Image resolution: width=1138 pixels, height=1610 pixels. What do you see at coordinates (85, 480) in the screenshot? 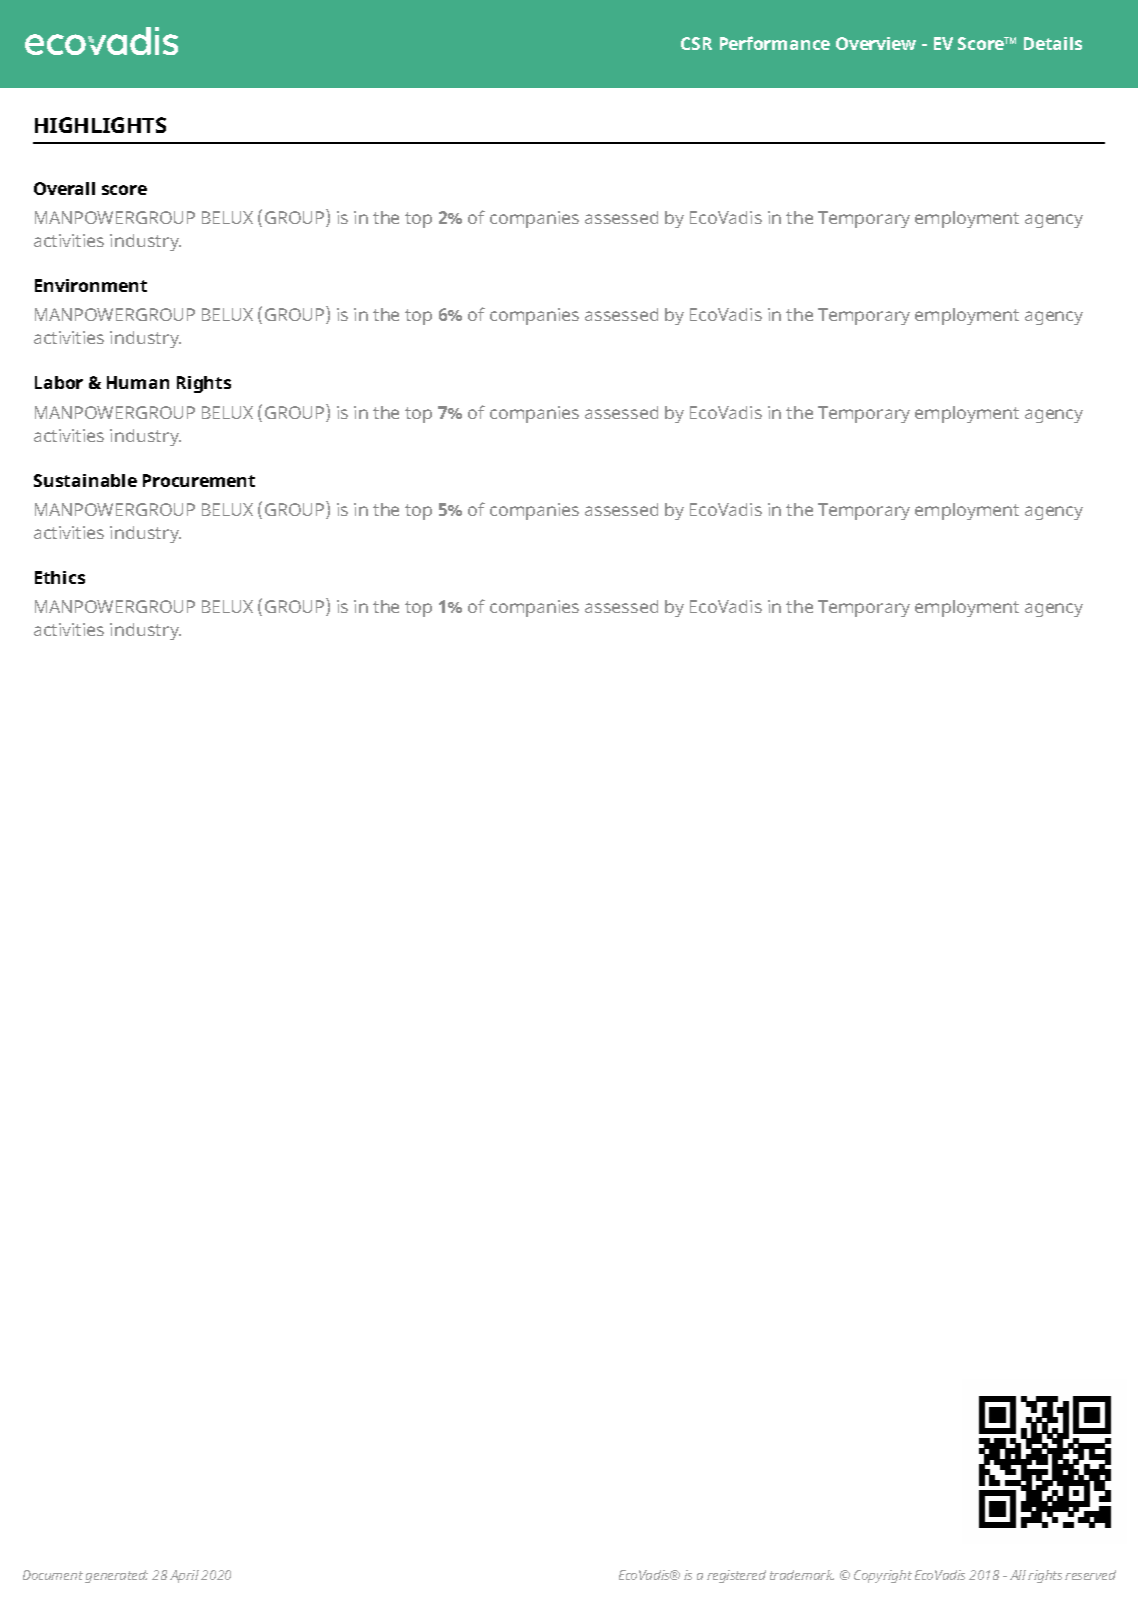
I see `Sustainable` at bounding box center [85, 480].
